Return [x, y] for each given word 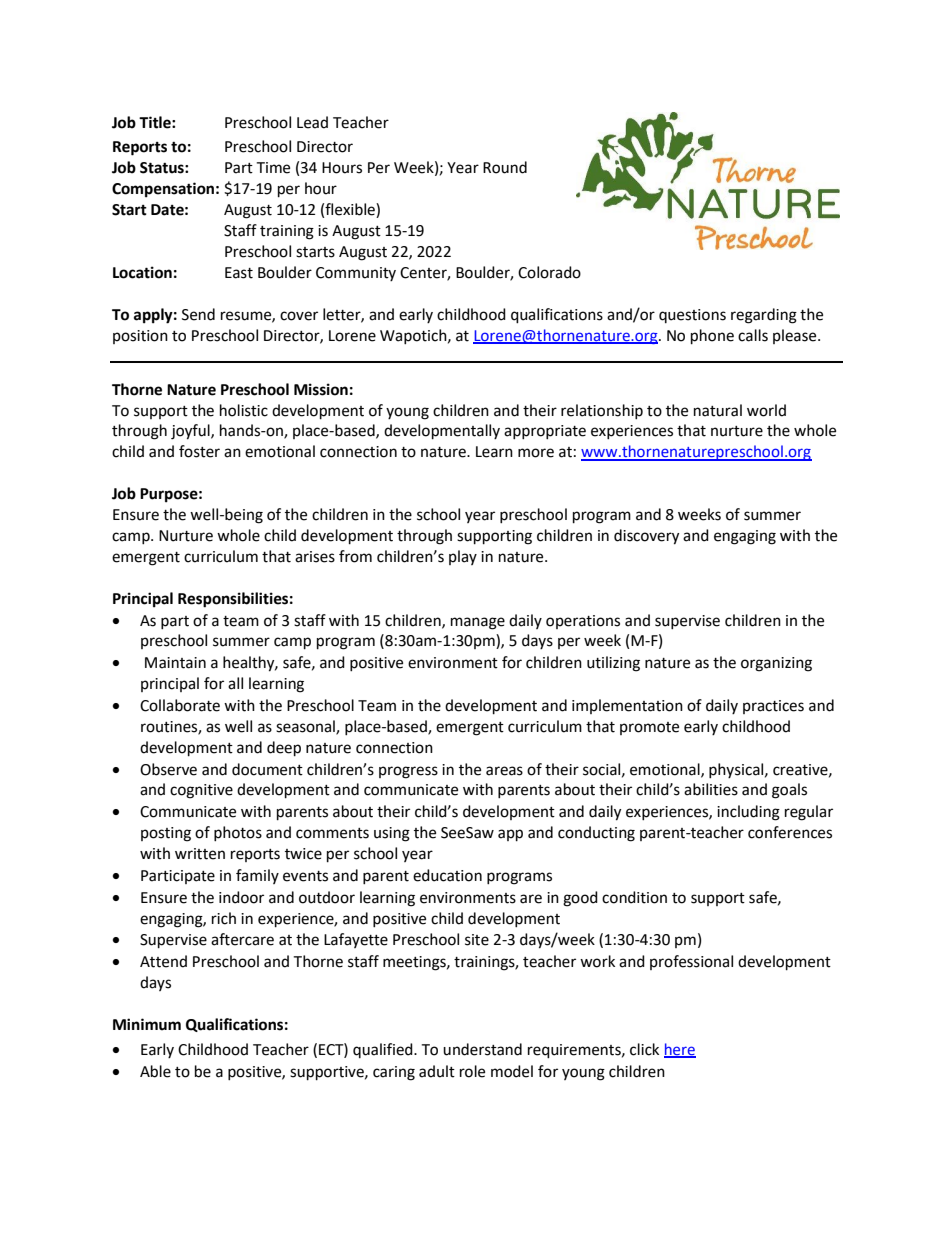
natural [718, 410]
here [680, 1050]
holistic [244, 410]
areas [504, 771]
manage [478, 623]
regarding [764, 316]
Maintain [175, 663]
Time [273, 168]
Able [155, 1071]
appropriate [545, 432]
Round [505, 167]
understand [482, 1049]
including [748, 813]
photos [238, 833]
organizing [776, 664]
